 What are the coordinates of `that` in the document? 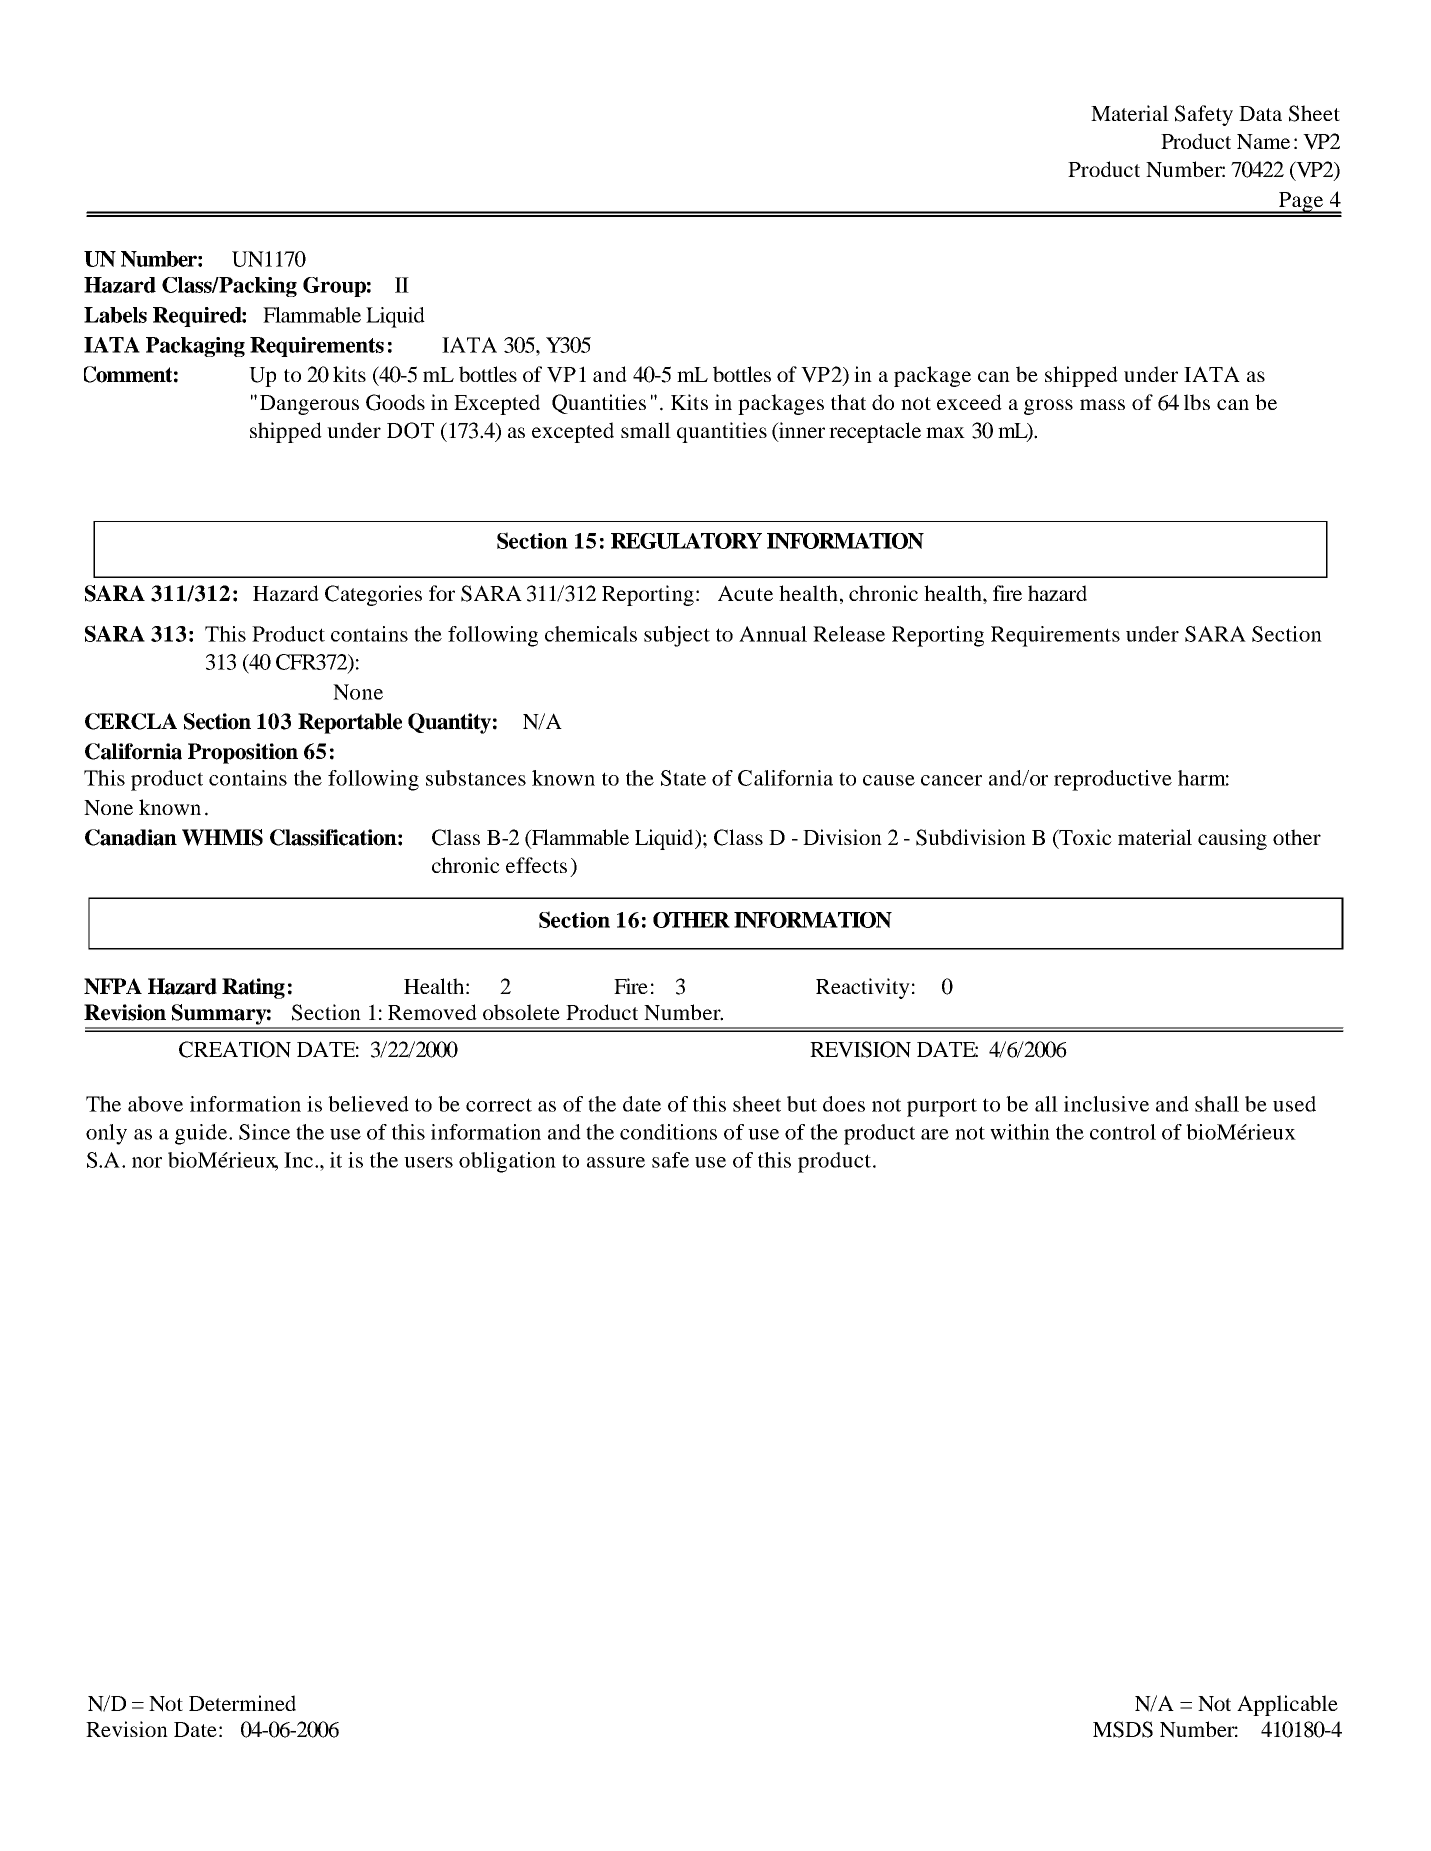 It's located at (848, 402).
